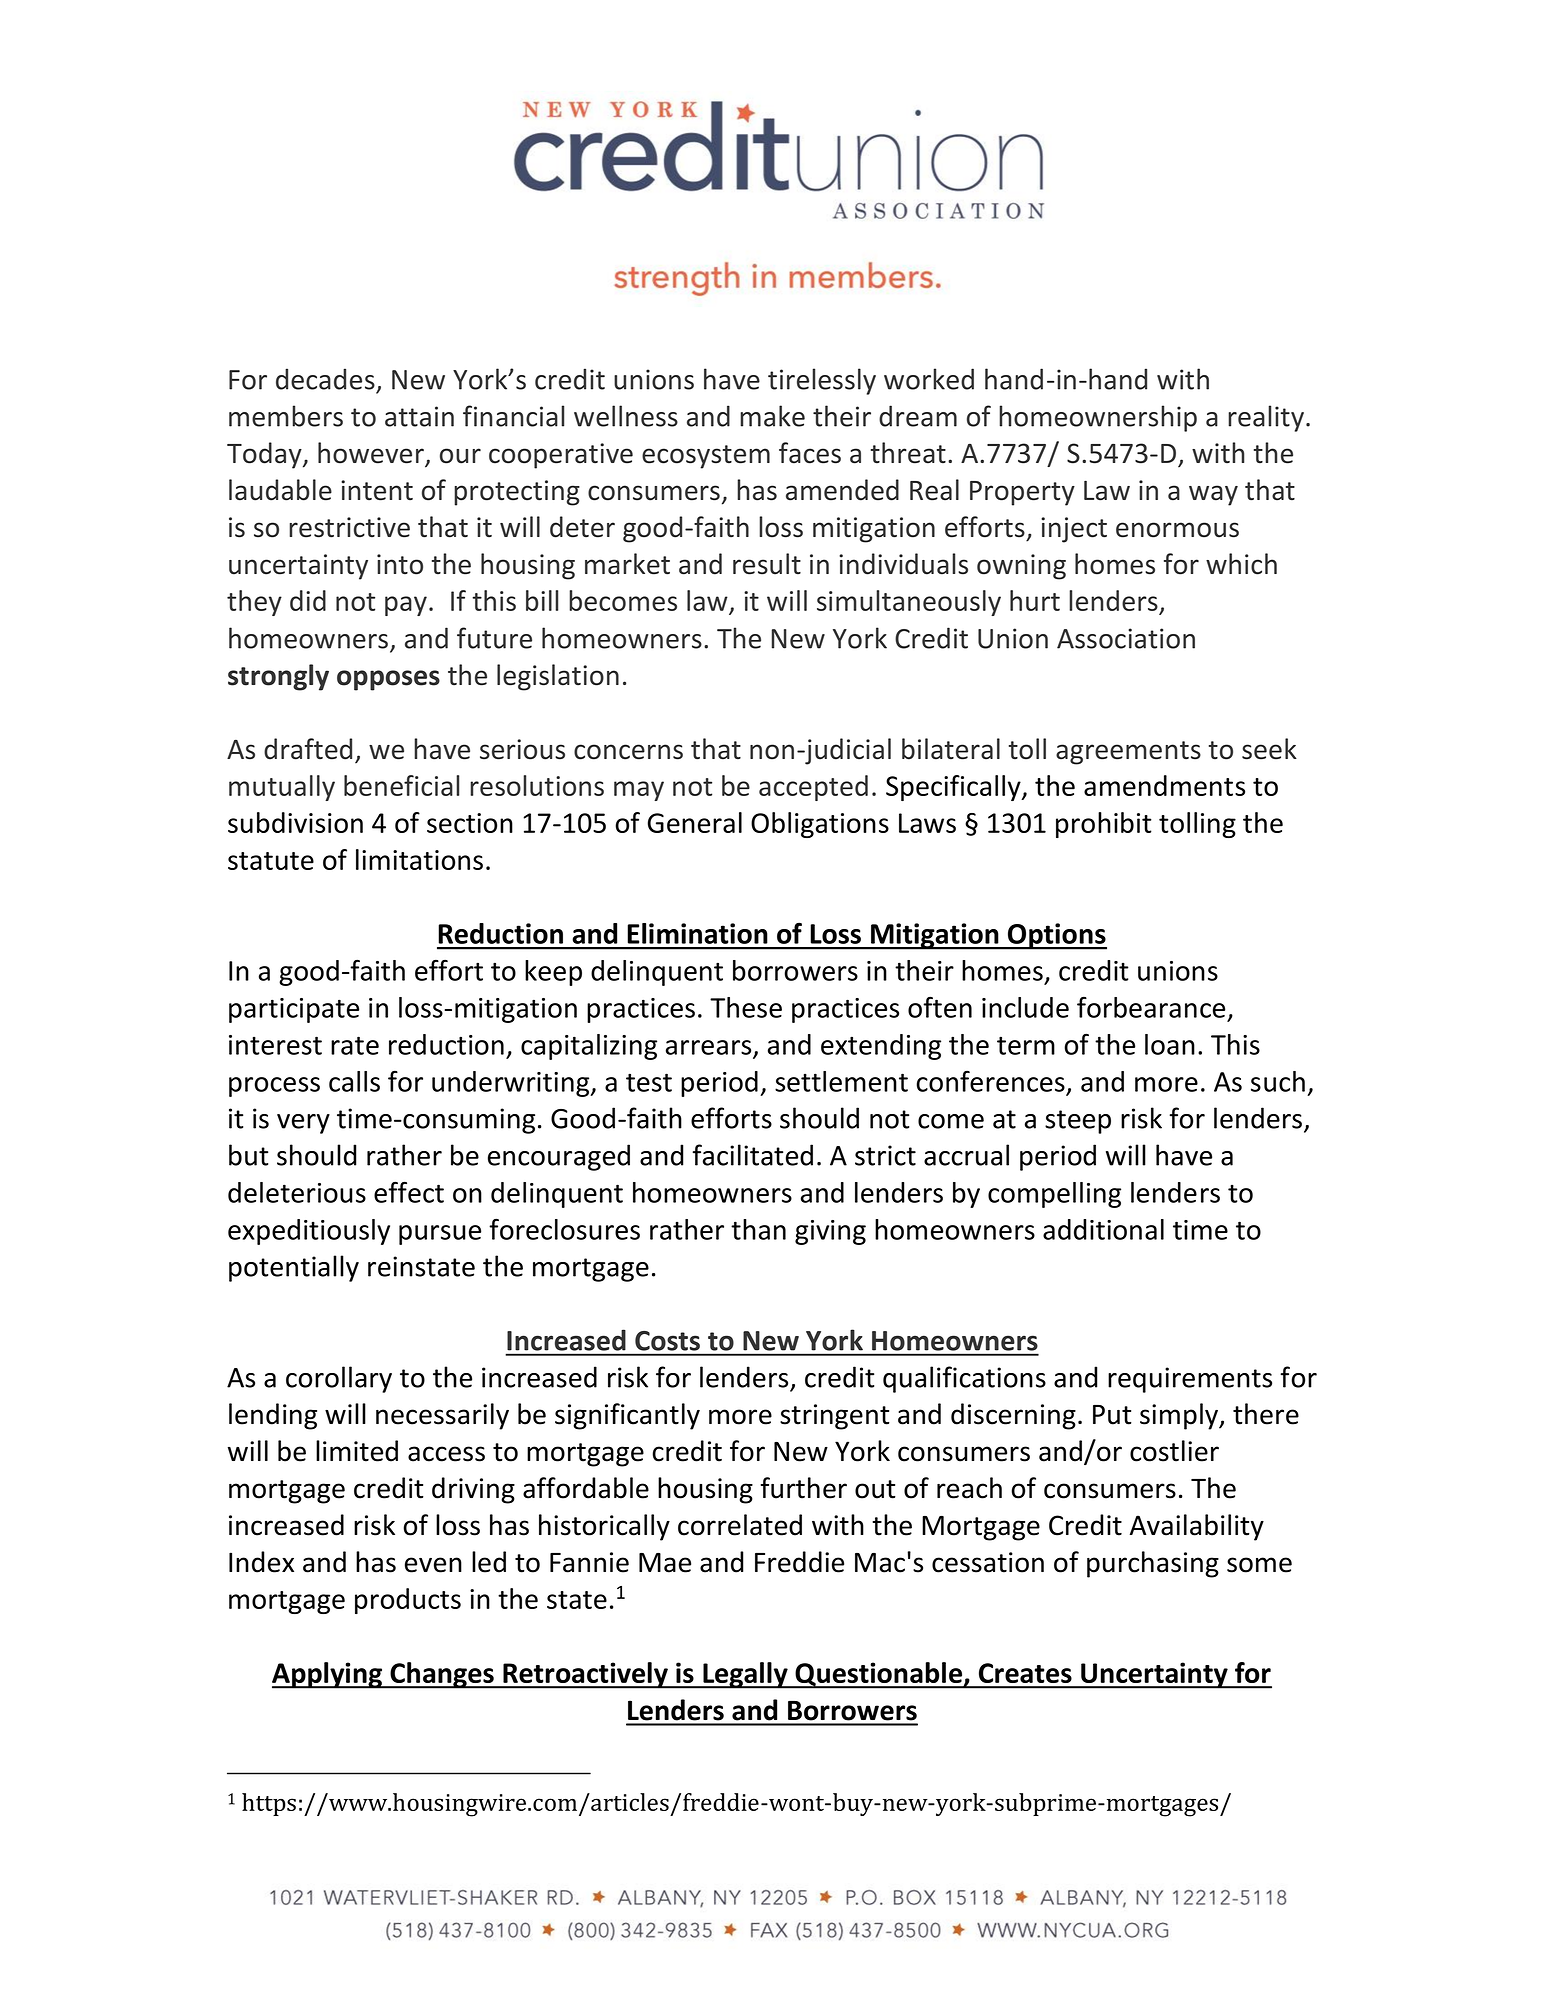 The width and height of the screenshot is (1544, 1998). What do you see at coordinates (339, 1379) in the screenshot?
I see `corollary` at bounding box center [339, 1379].
